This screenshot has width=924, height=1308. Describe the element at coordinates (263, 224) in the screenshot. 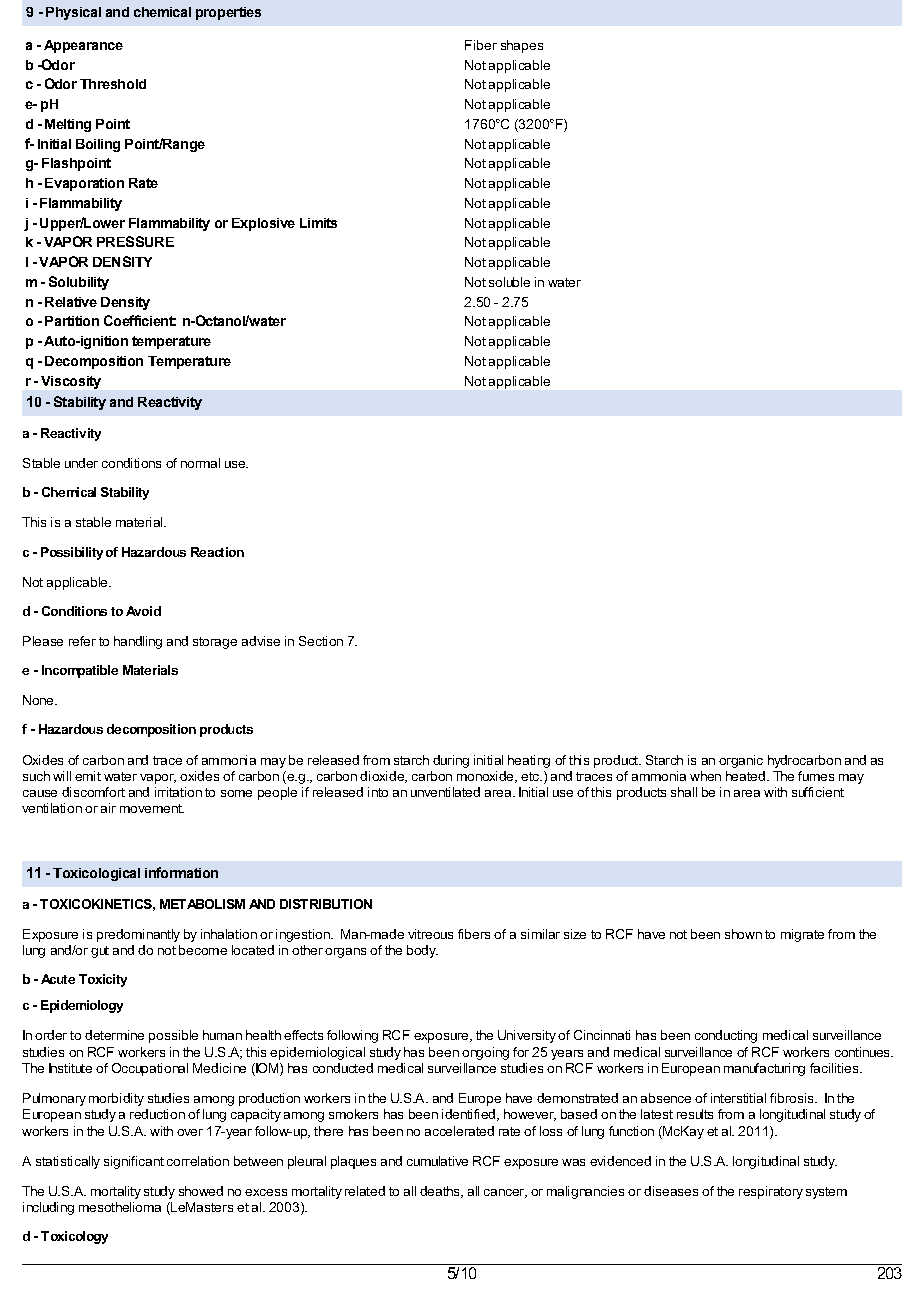

I see `Explosive` at that location.
